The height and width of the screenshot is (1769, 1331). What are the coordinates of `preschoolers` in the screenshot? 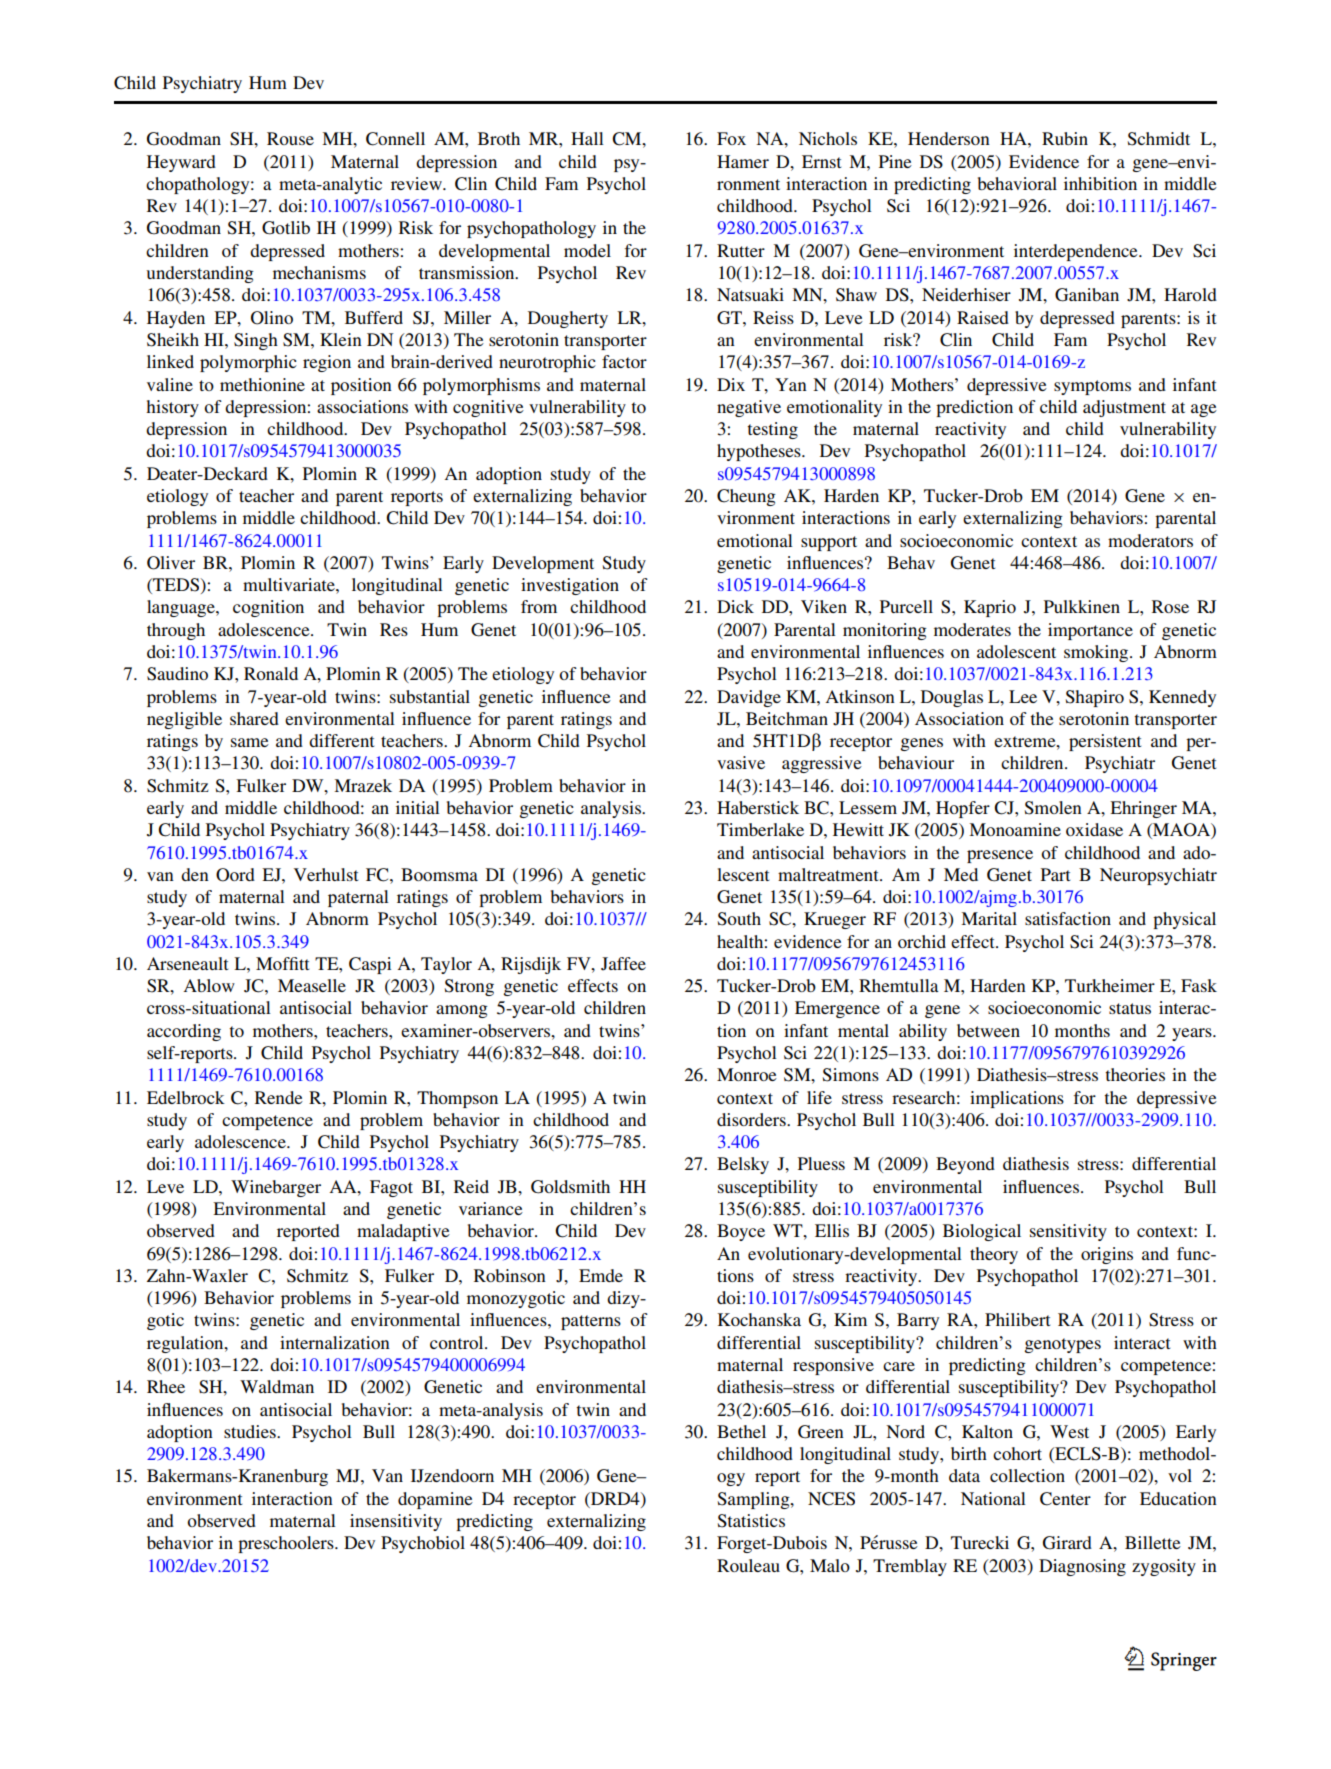 It's located at (287, 1544).
